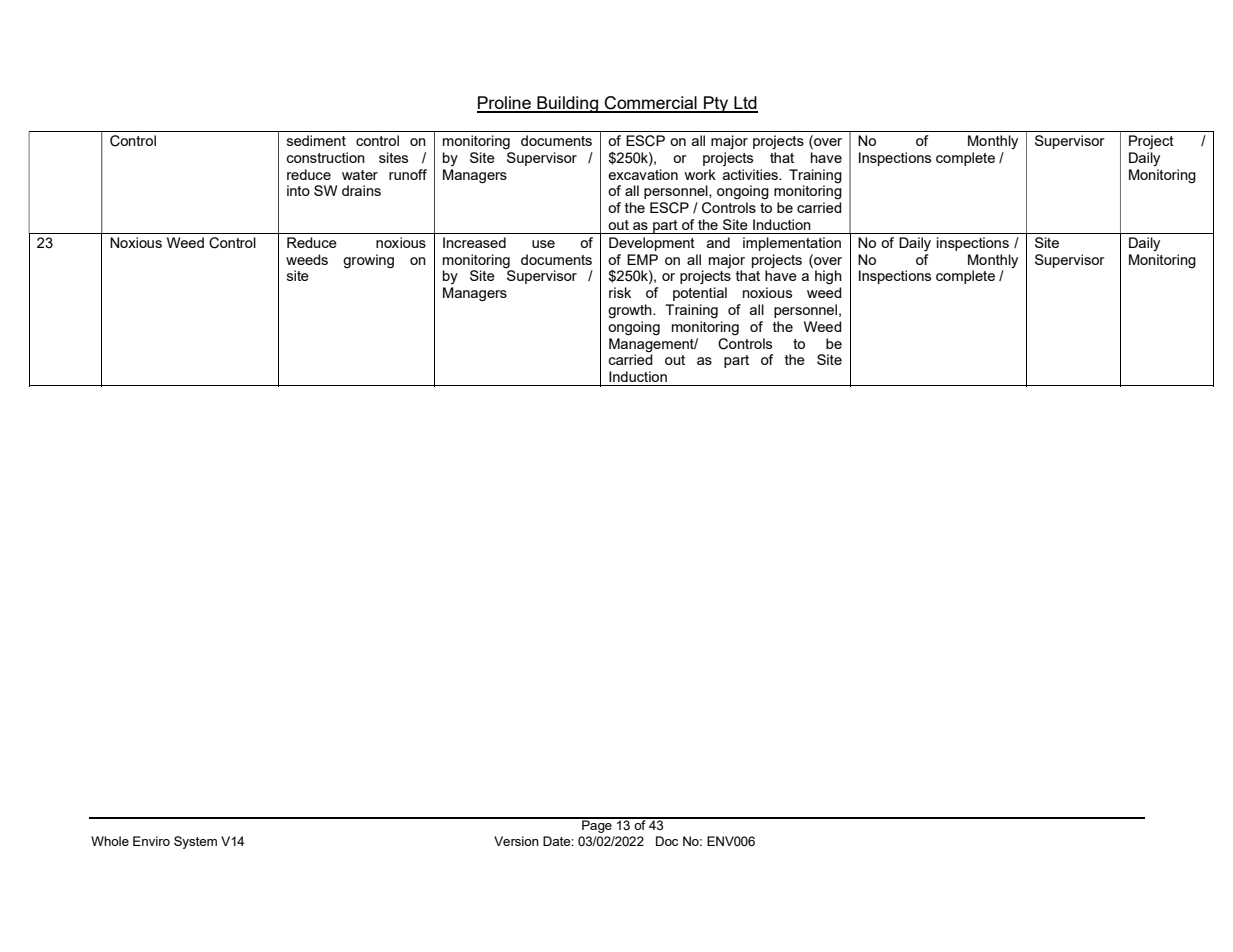 Image resolution: width=1233 pixels, height=952 pixels. I want to click on Version, so click(516, 841).
